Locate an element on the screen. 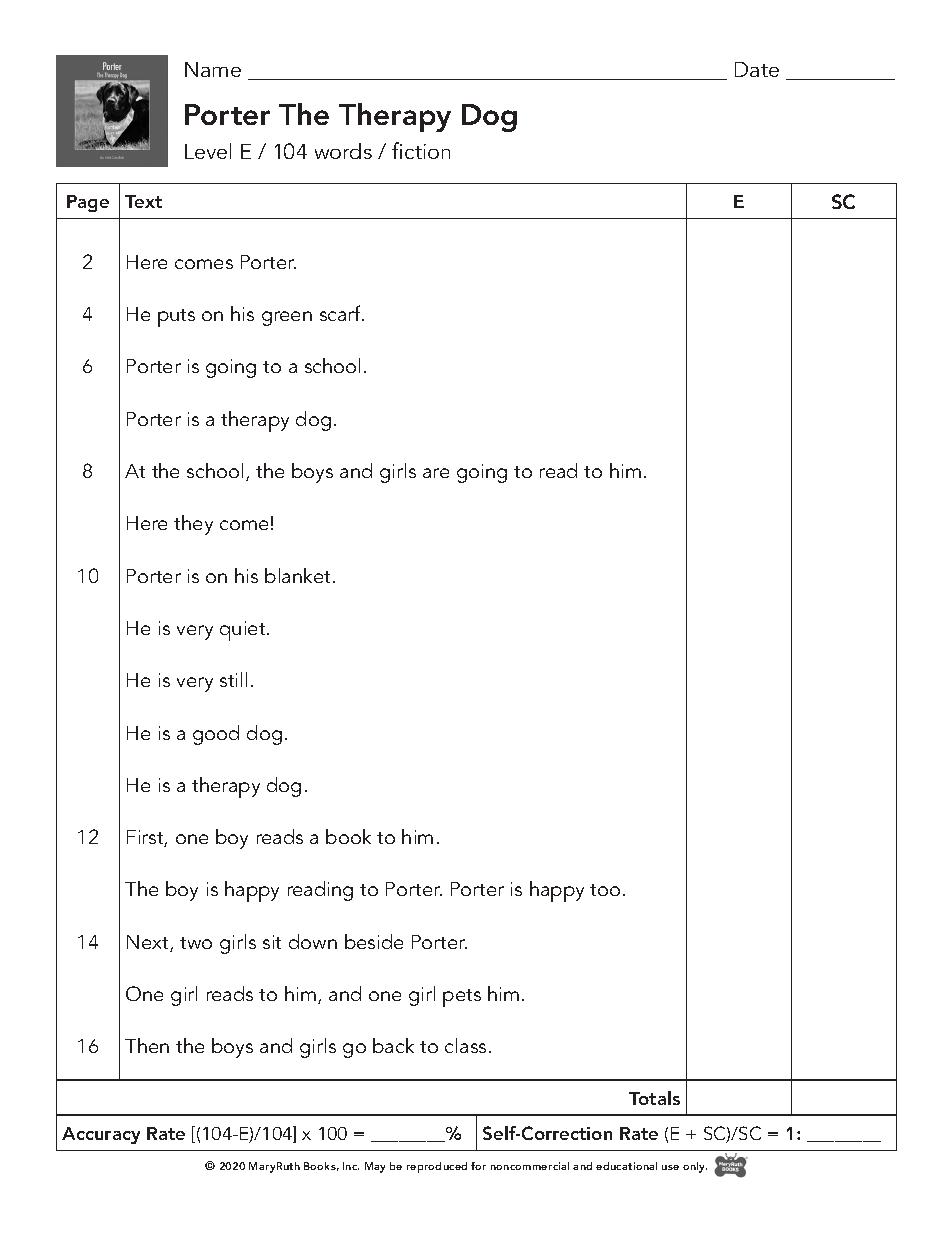  fiction is located at coordinates (421, 150).
